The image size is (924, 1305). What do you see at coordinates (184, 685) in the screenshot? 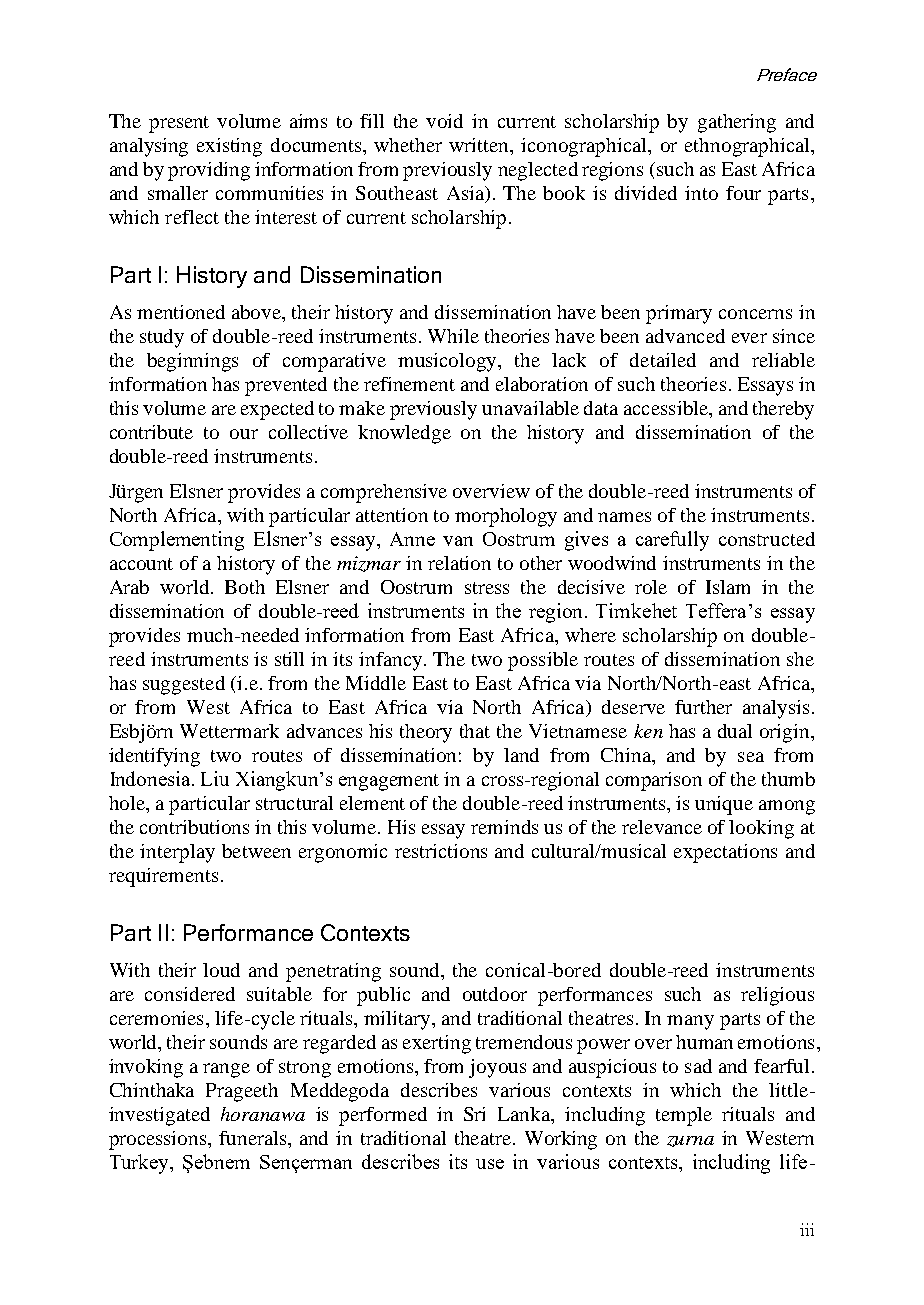
I see `suggested` at bounding box center [184, 685].
